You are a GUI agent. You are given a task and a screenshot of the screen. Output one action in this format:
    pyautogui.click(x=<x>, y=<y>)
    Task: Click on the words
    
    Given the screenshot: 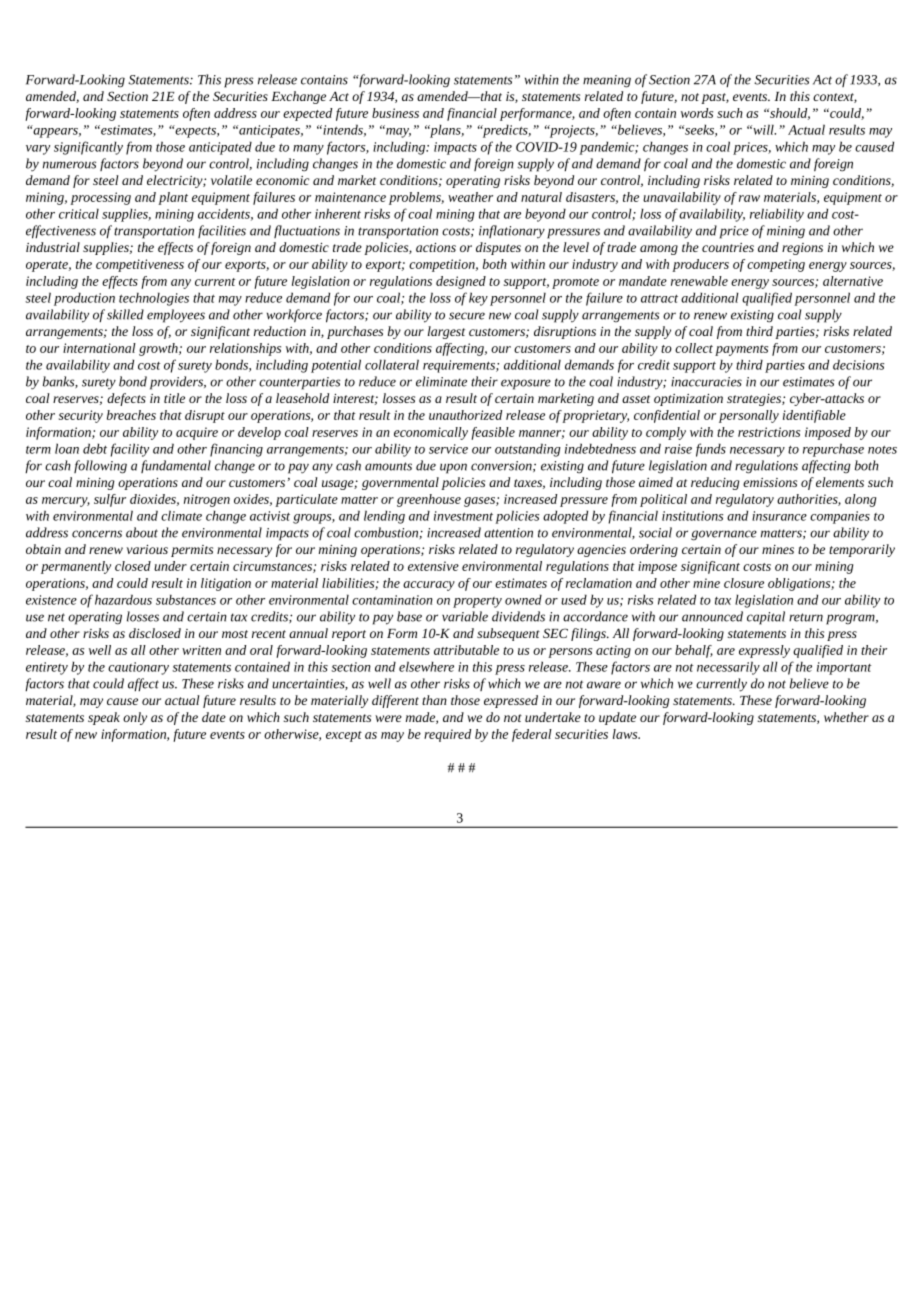 What is the action you would take?
    pyautogui.click(x=697, y=113)
